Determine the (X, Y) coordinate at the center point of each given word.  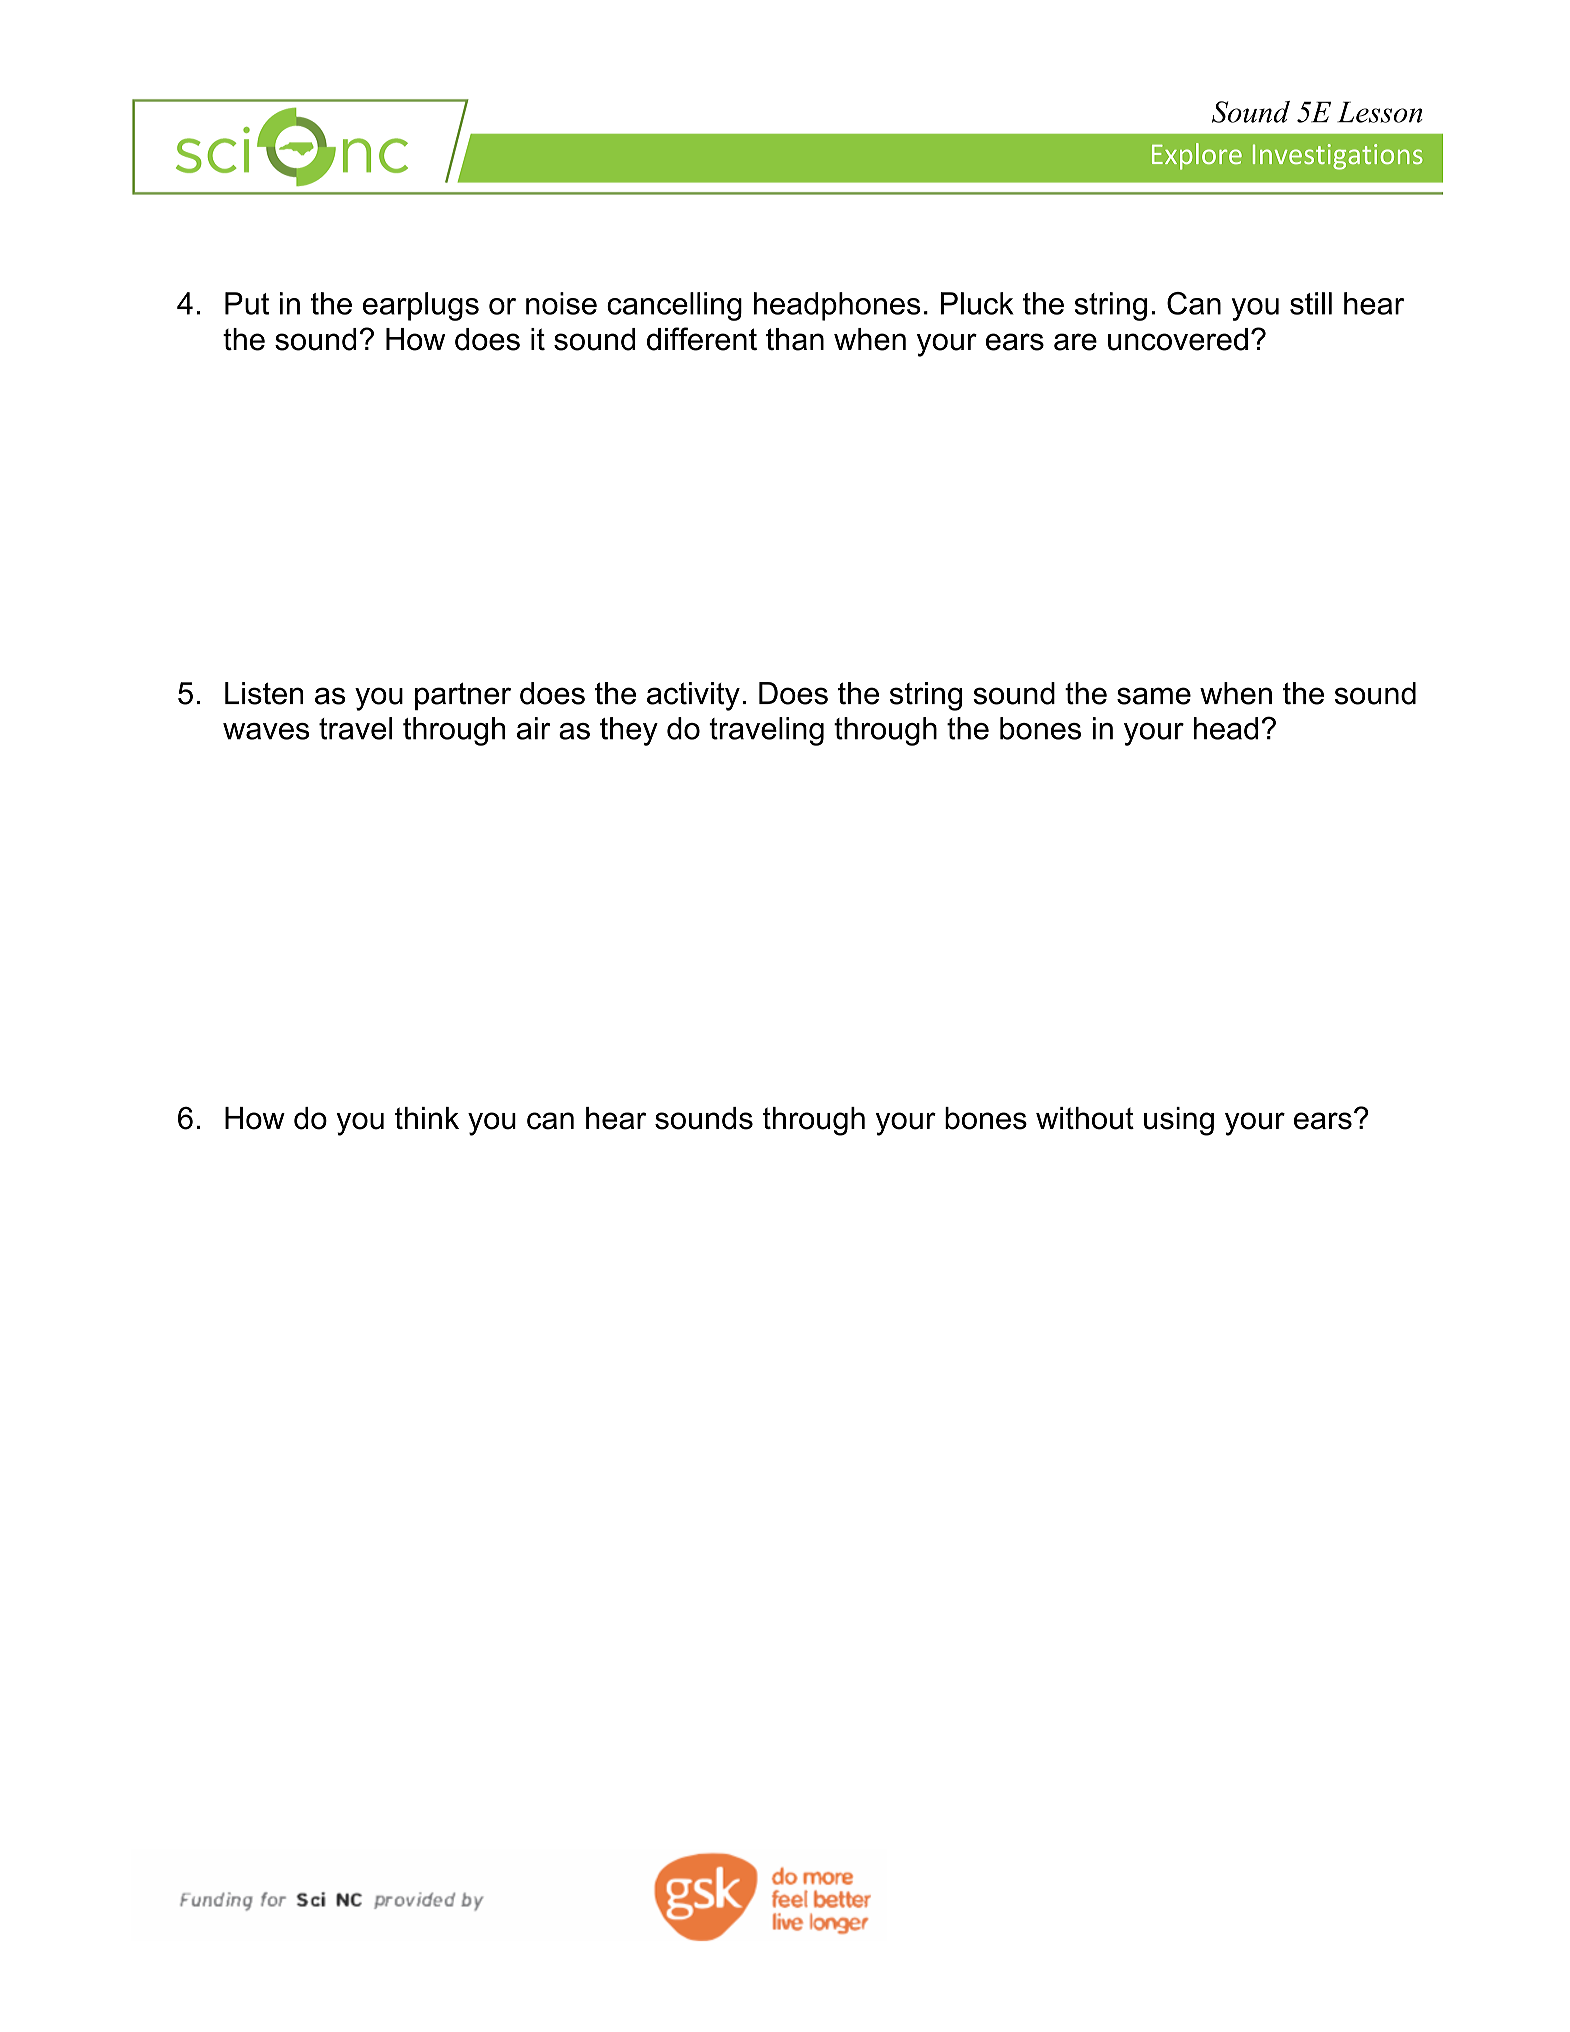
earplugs (421, 306)
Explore (1197, 156)
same (1154, 696)
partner (463, 696)
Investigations (1338, 157)
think (427, 1118)
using (1179, 1121)
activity (693, 696)
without (1085, 1118)
